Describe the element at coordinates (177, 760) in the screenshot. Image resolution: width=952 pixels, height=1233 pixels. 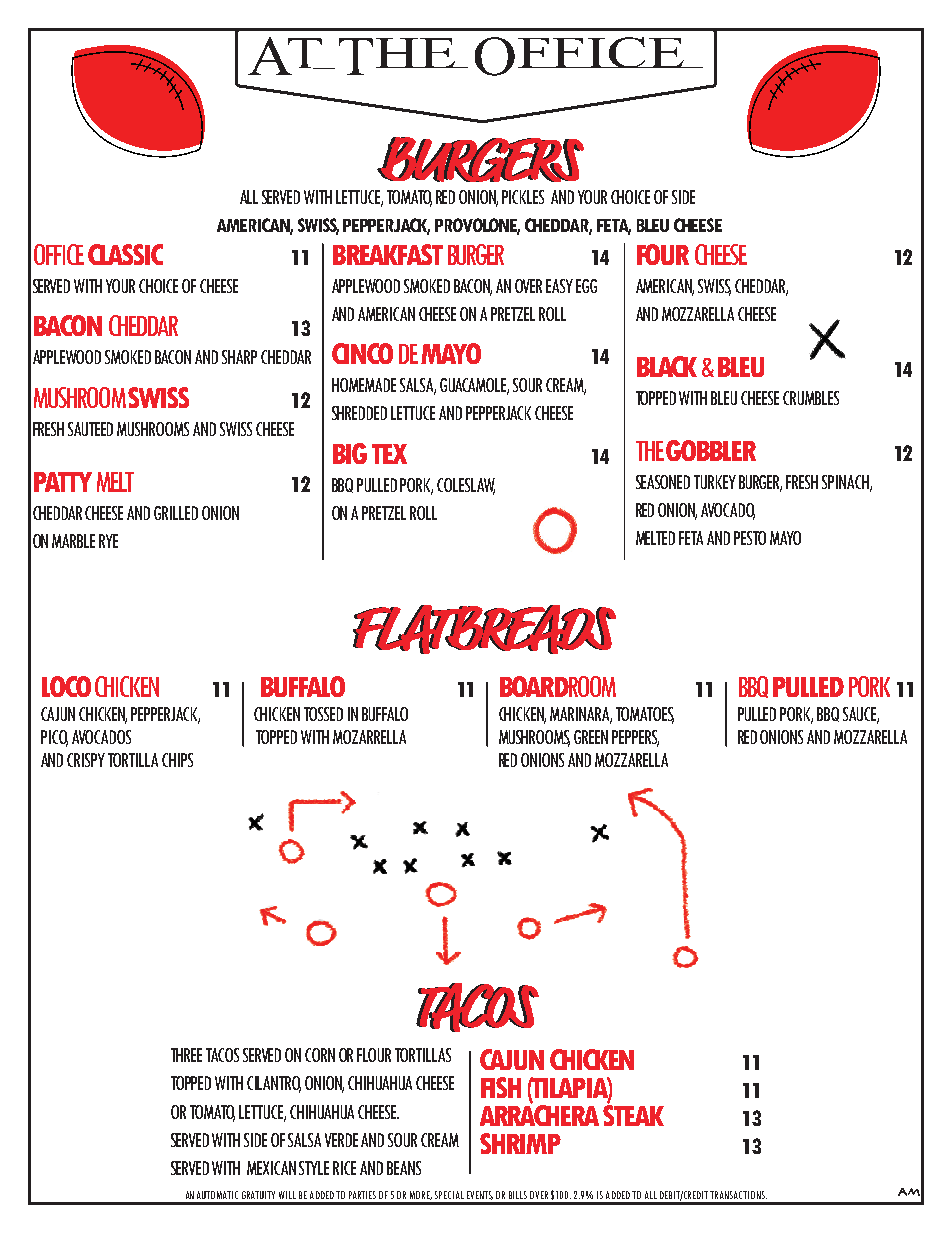
I see `CHIPS` at that location.
